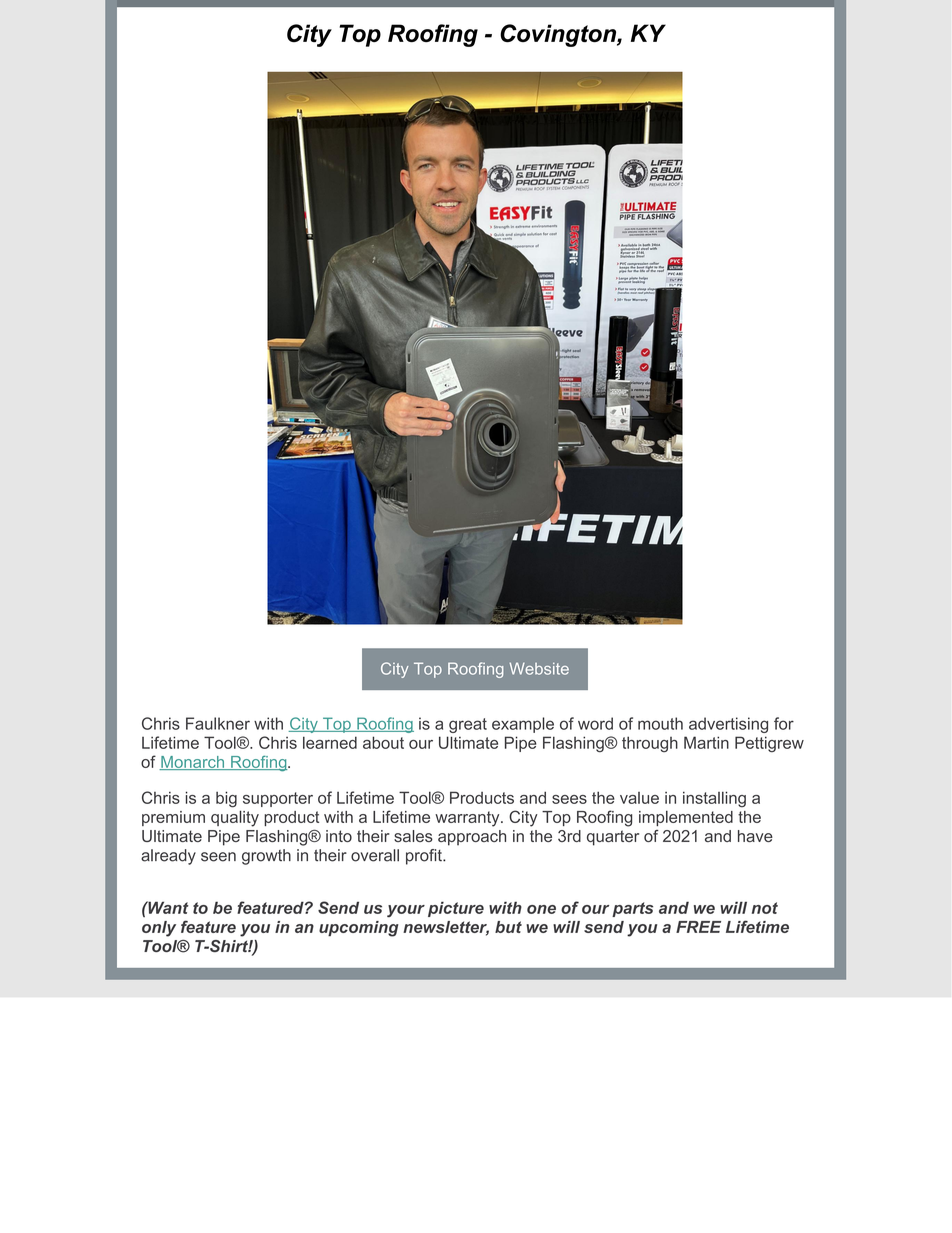  Describe the element at coordinates (226, 799) in the document. I see `big` at that location.
